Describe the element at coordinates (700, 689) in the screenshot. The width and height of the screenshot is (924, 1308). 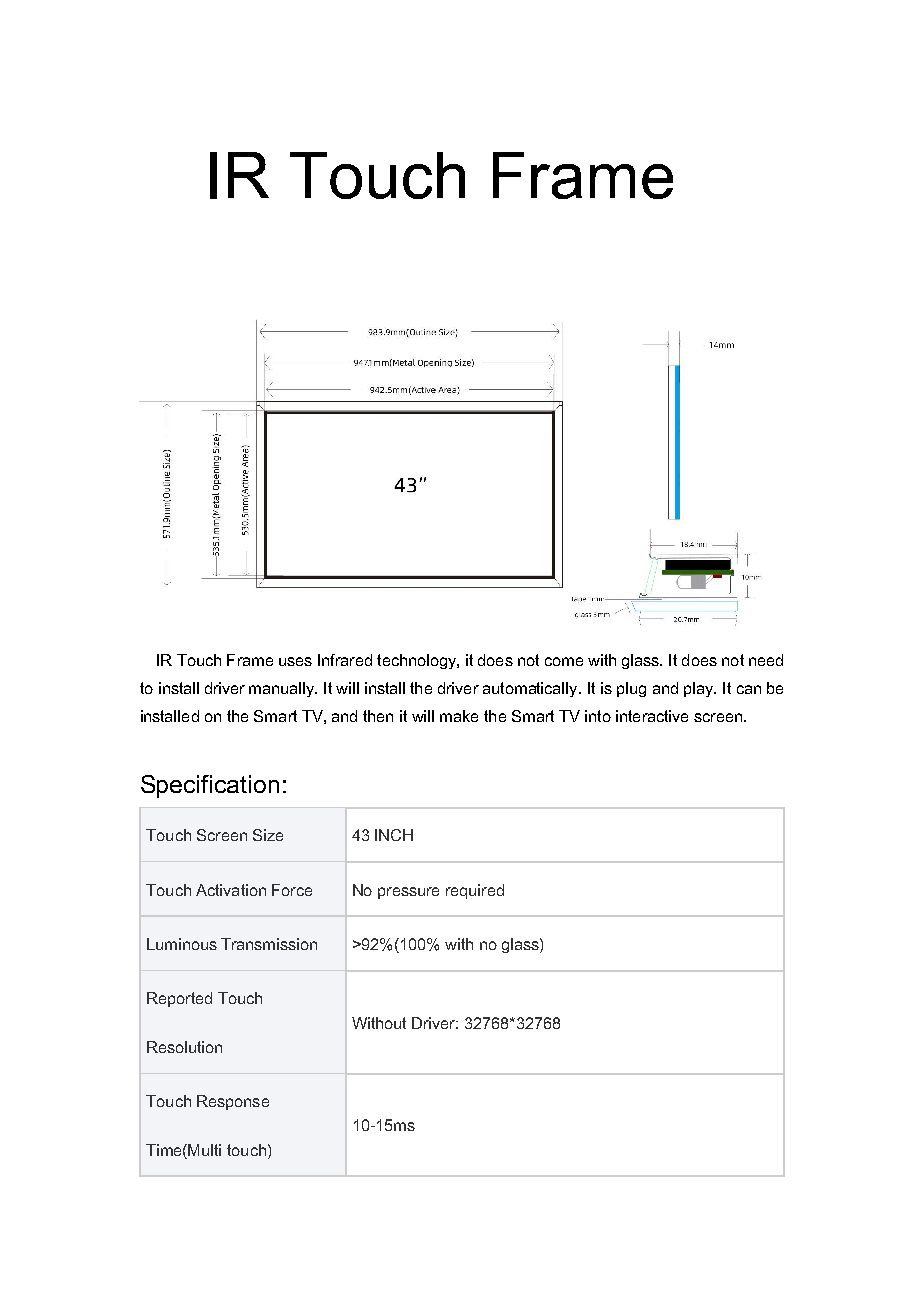
I see `play` at that location.
